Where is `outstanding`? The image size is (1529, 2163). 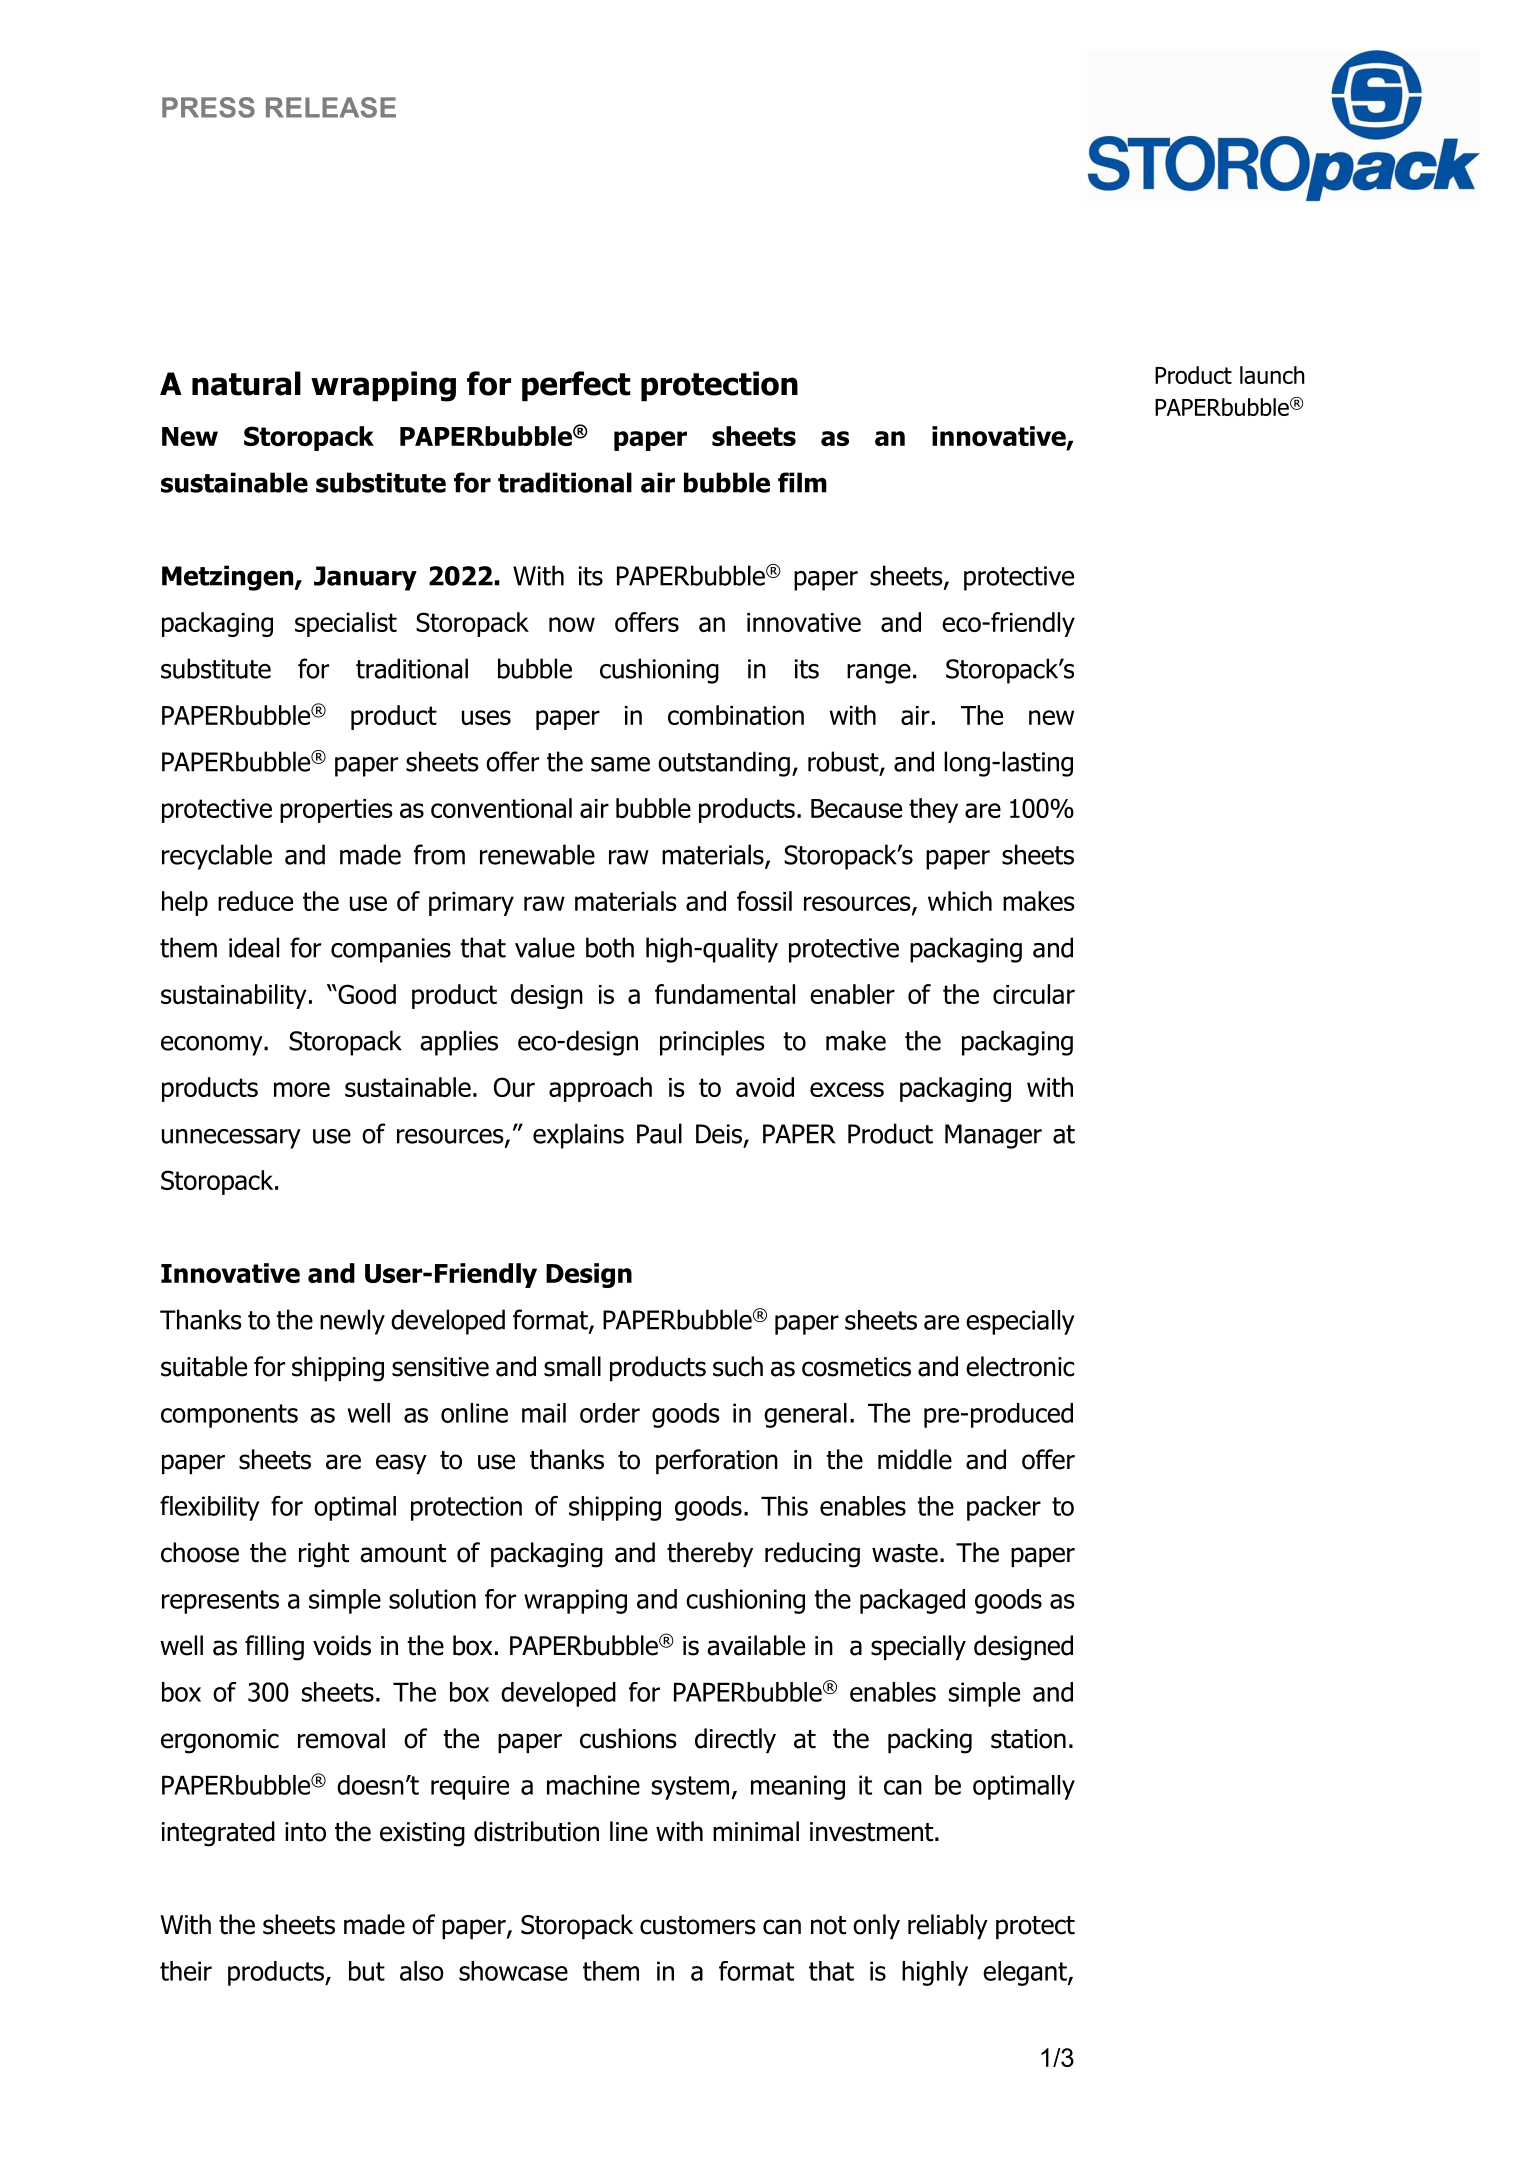
outstanding is located at coordinates (724, 764).
